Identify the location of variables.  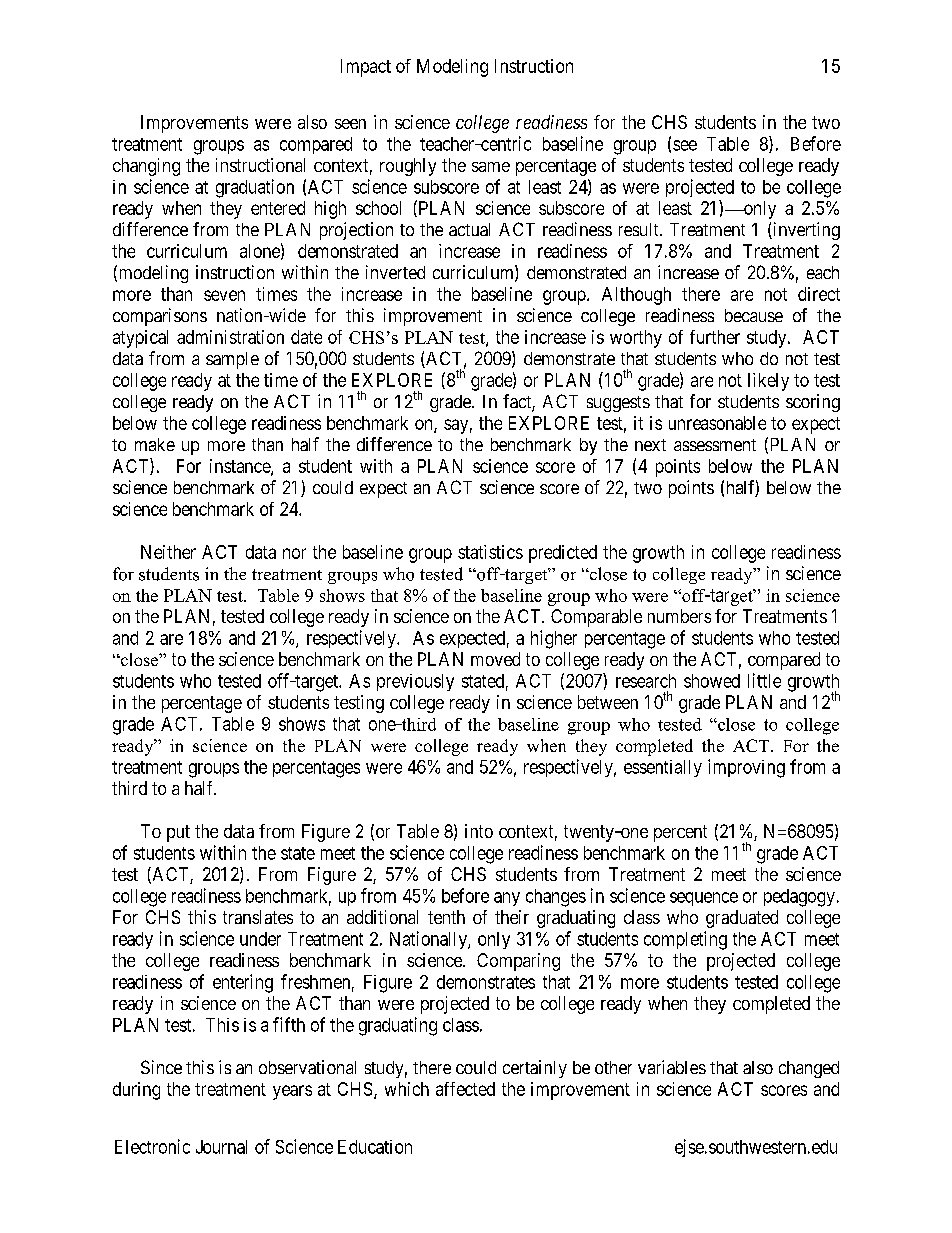
(672, 1067).
